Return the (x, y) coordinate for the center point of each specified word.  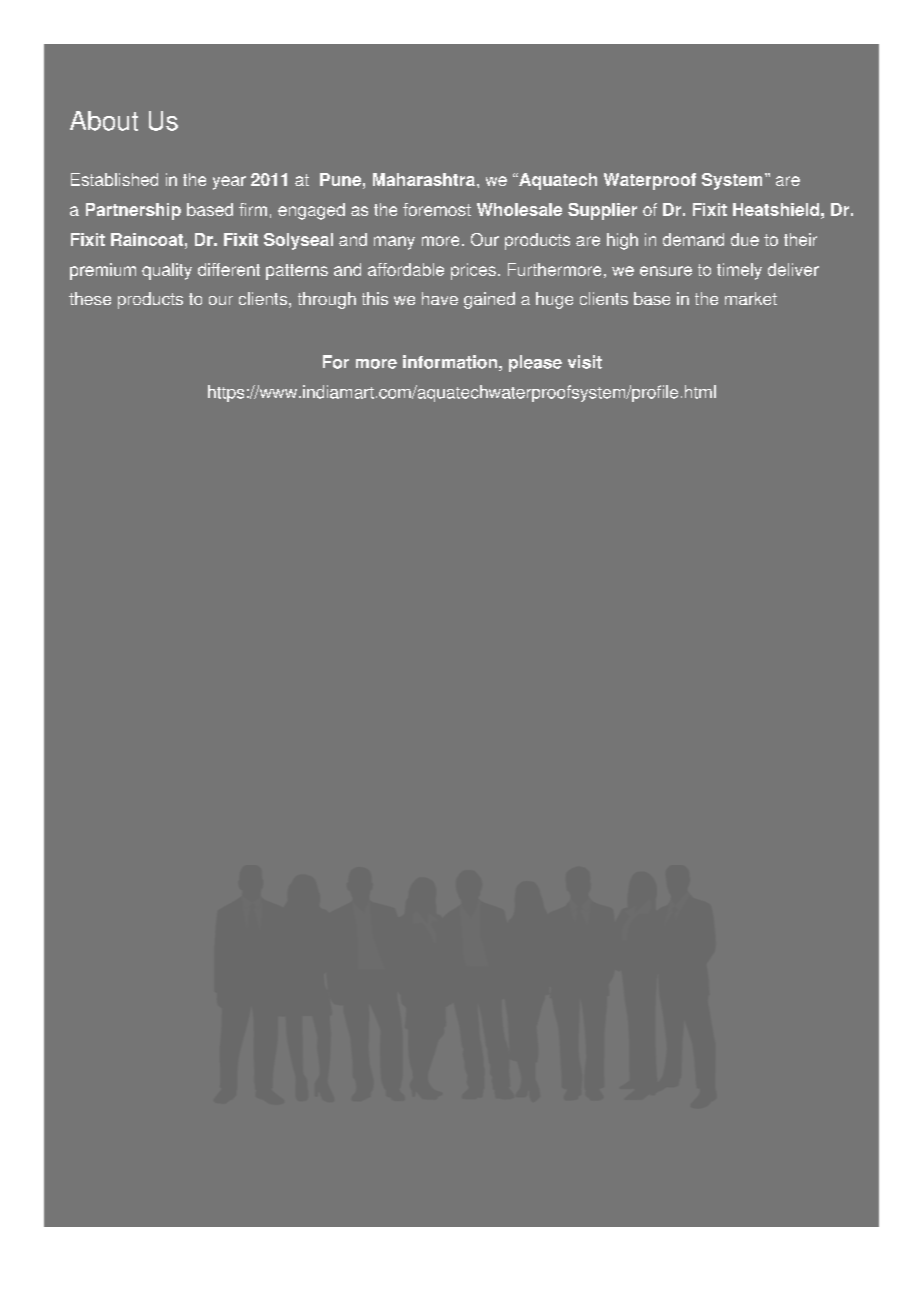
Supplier (602, 211)
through (327, 300)
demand (693, 239)
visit (585, 362)
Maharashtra (424, 179)
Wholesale (519, 209)
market (751, 298)
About (104, 121)
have (440, 298)
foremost (437, 209)
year (229, 183)
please (535, 363)
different (229, 269)
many (394, 243)
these (90, 298)
